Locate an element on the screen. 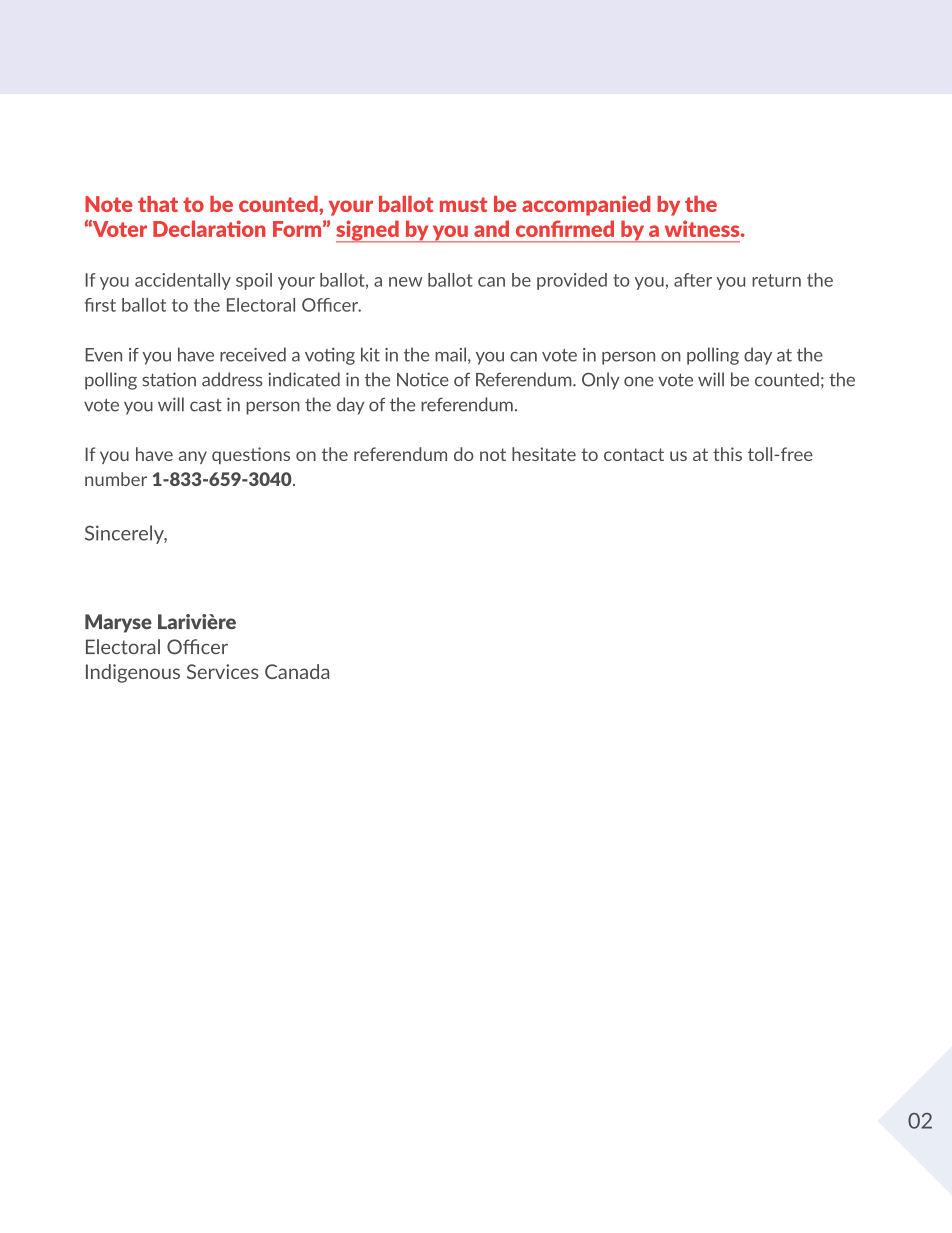 This screenshot has width=952, height=1233. Services is located at coordinates (223, 671).
